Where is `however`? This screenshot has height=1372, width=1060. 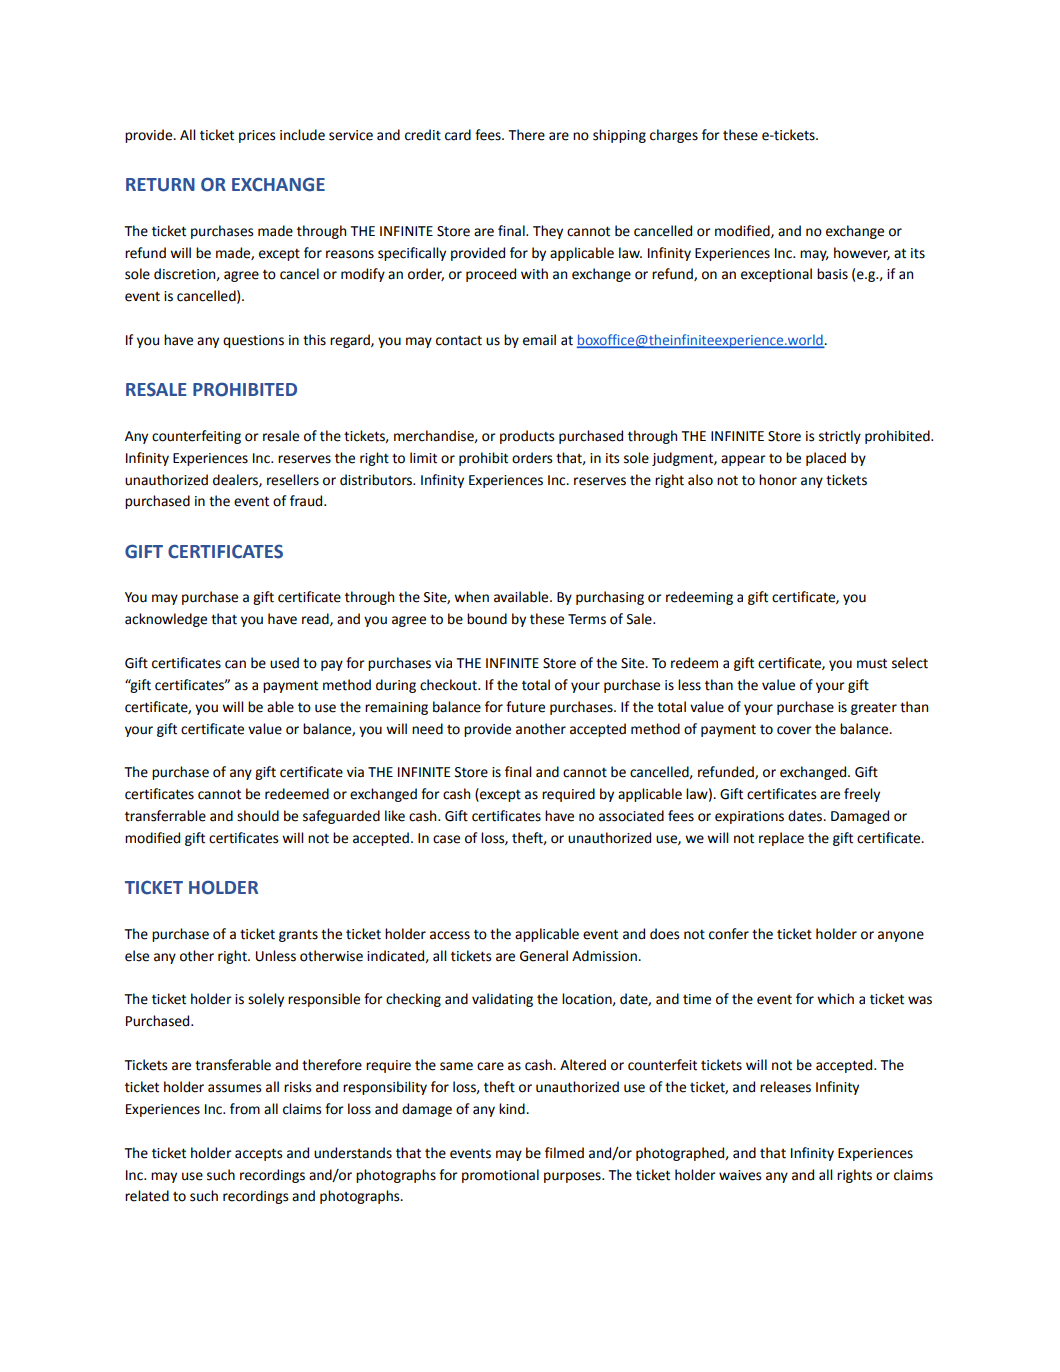
however is located at coordinates (862, 253).
